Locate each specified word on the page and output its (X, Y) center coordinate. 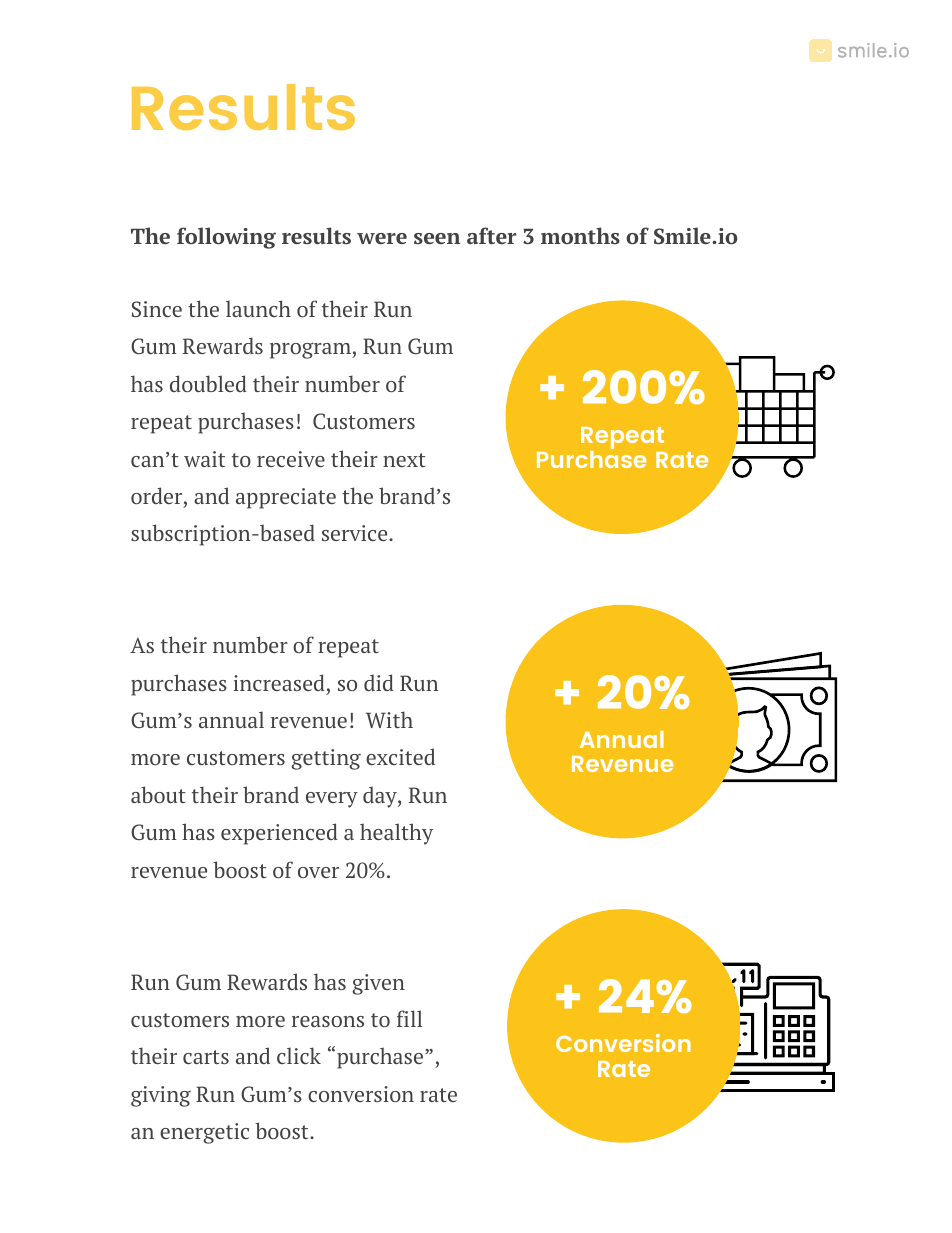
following (226, 238)
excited (400, 756)
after (491, 235)
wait (204, 459)
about (158, 794)
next (404, 460)
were (382, 238)
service (356, 533)
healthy (396, 834)
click (299, 1055)
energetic (204, 1133)
